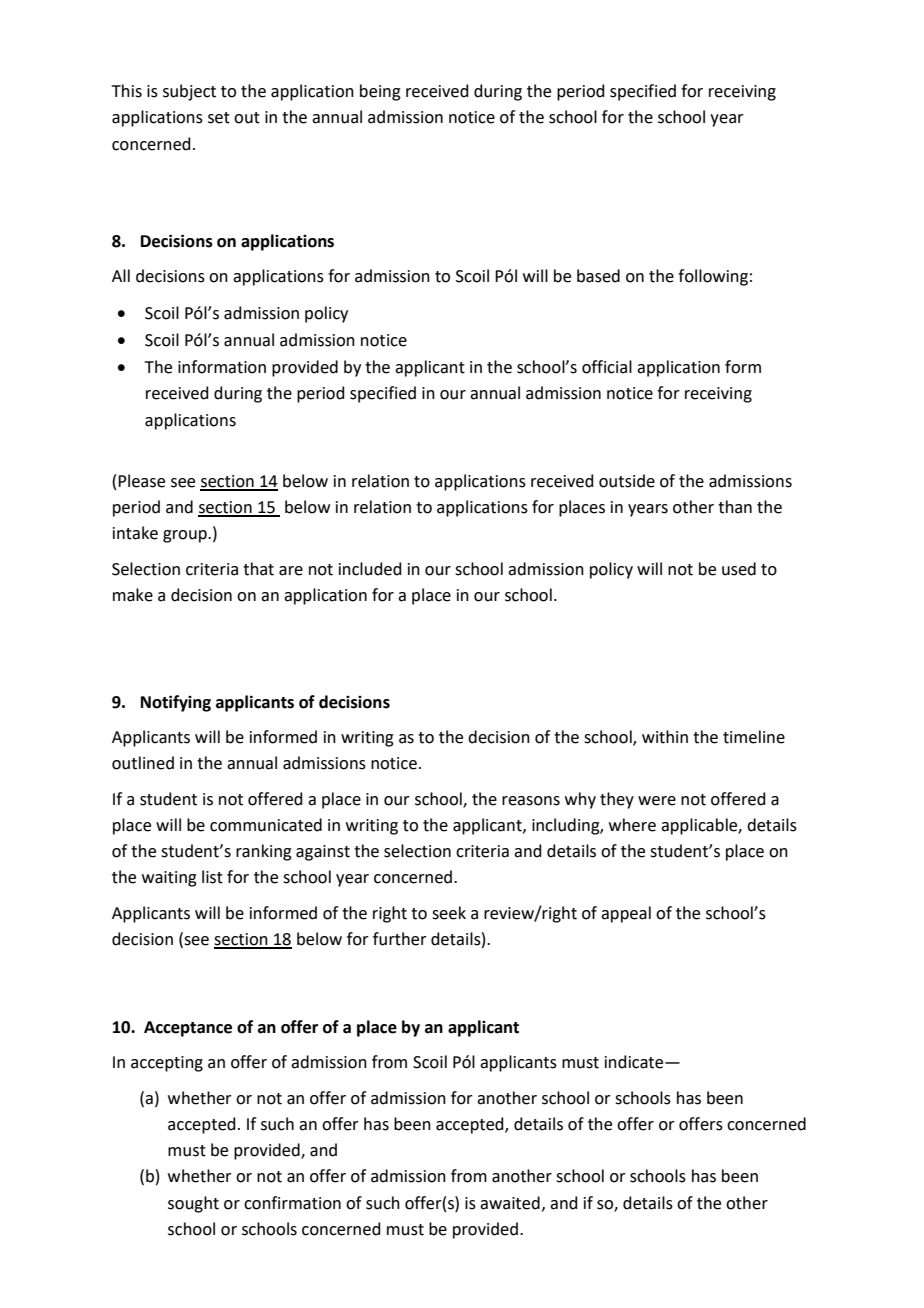  What do you see at coordinates (380, 92) in the page?
I see `being` at bounding box center [380, 92].
